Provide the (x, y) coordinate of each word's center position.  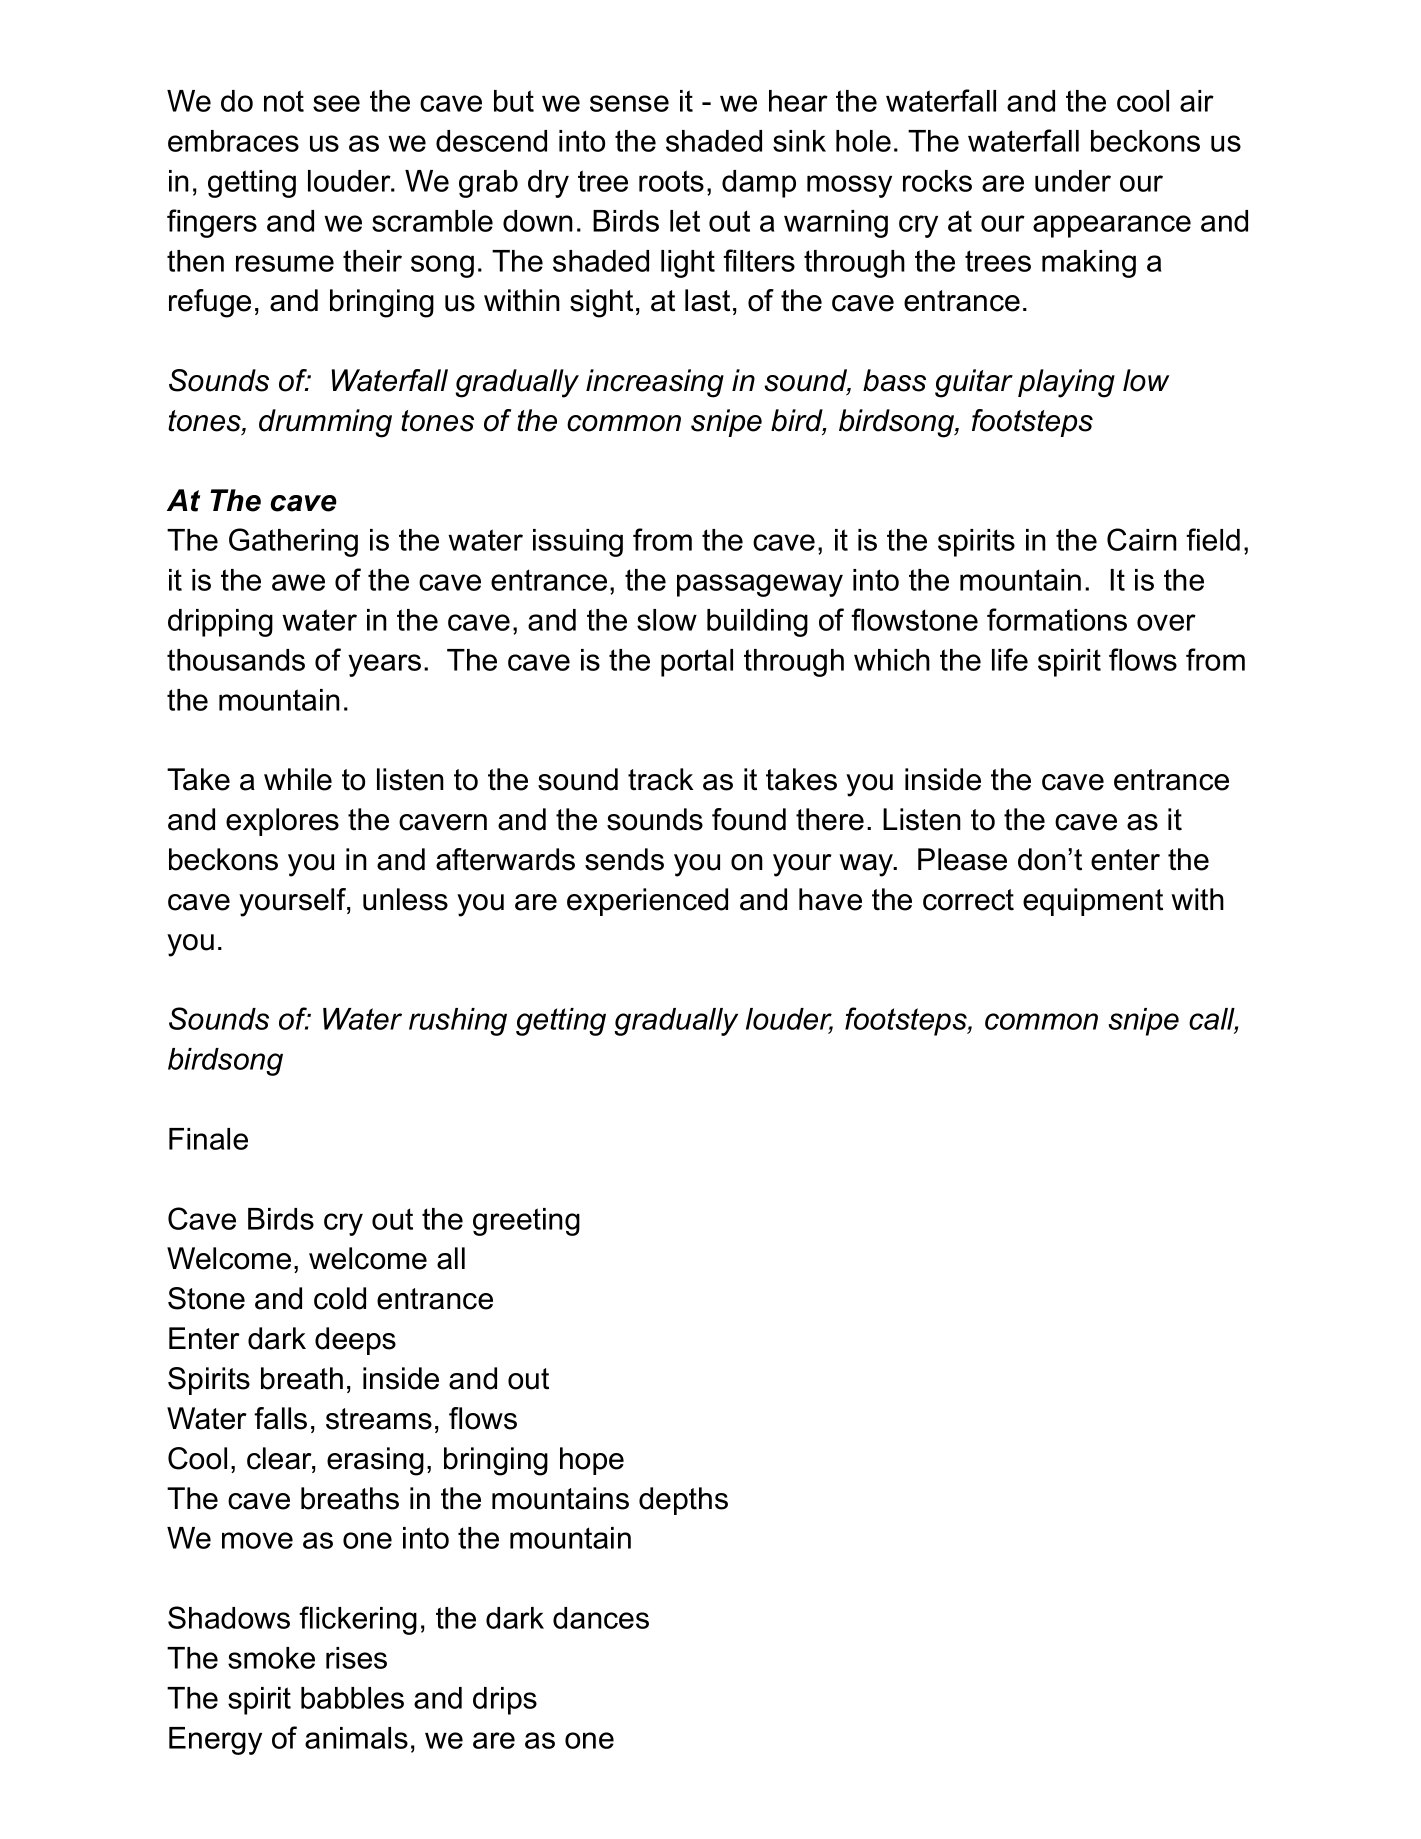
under (1073, 181)
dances (601, 1618)
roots (671, 181)
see (336, 103)
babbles (352, 1698)
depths (683, 1501)
